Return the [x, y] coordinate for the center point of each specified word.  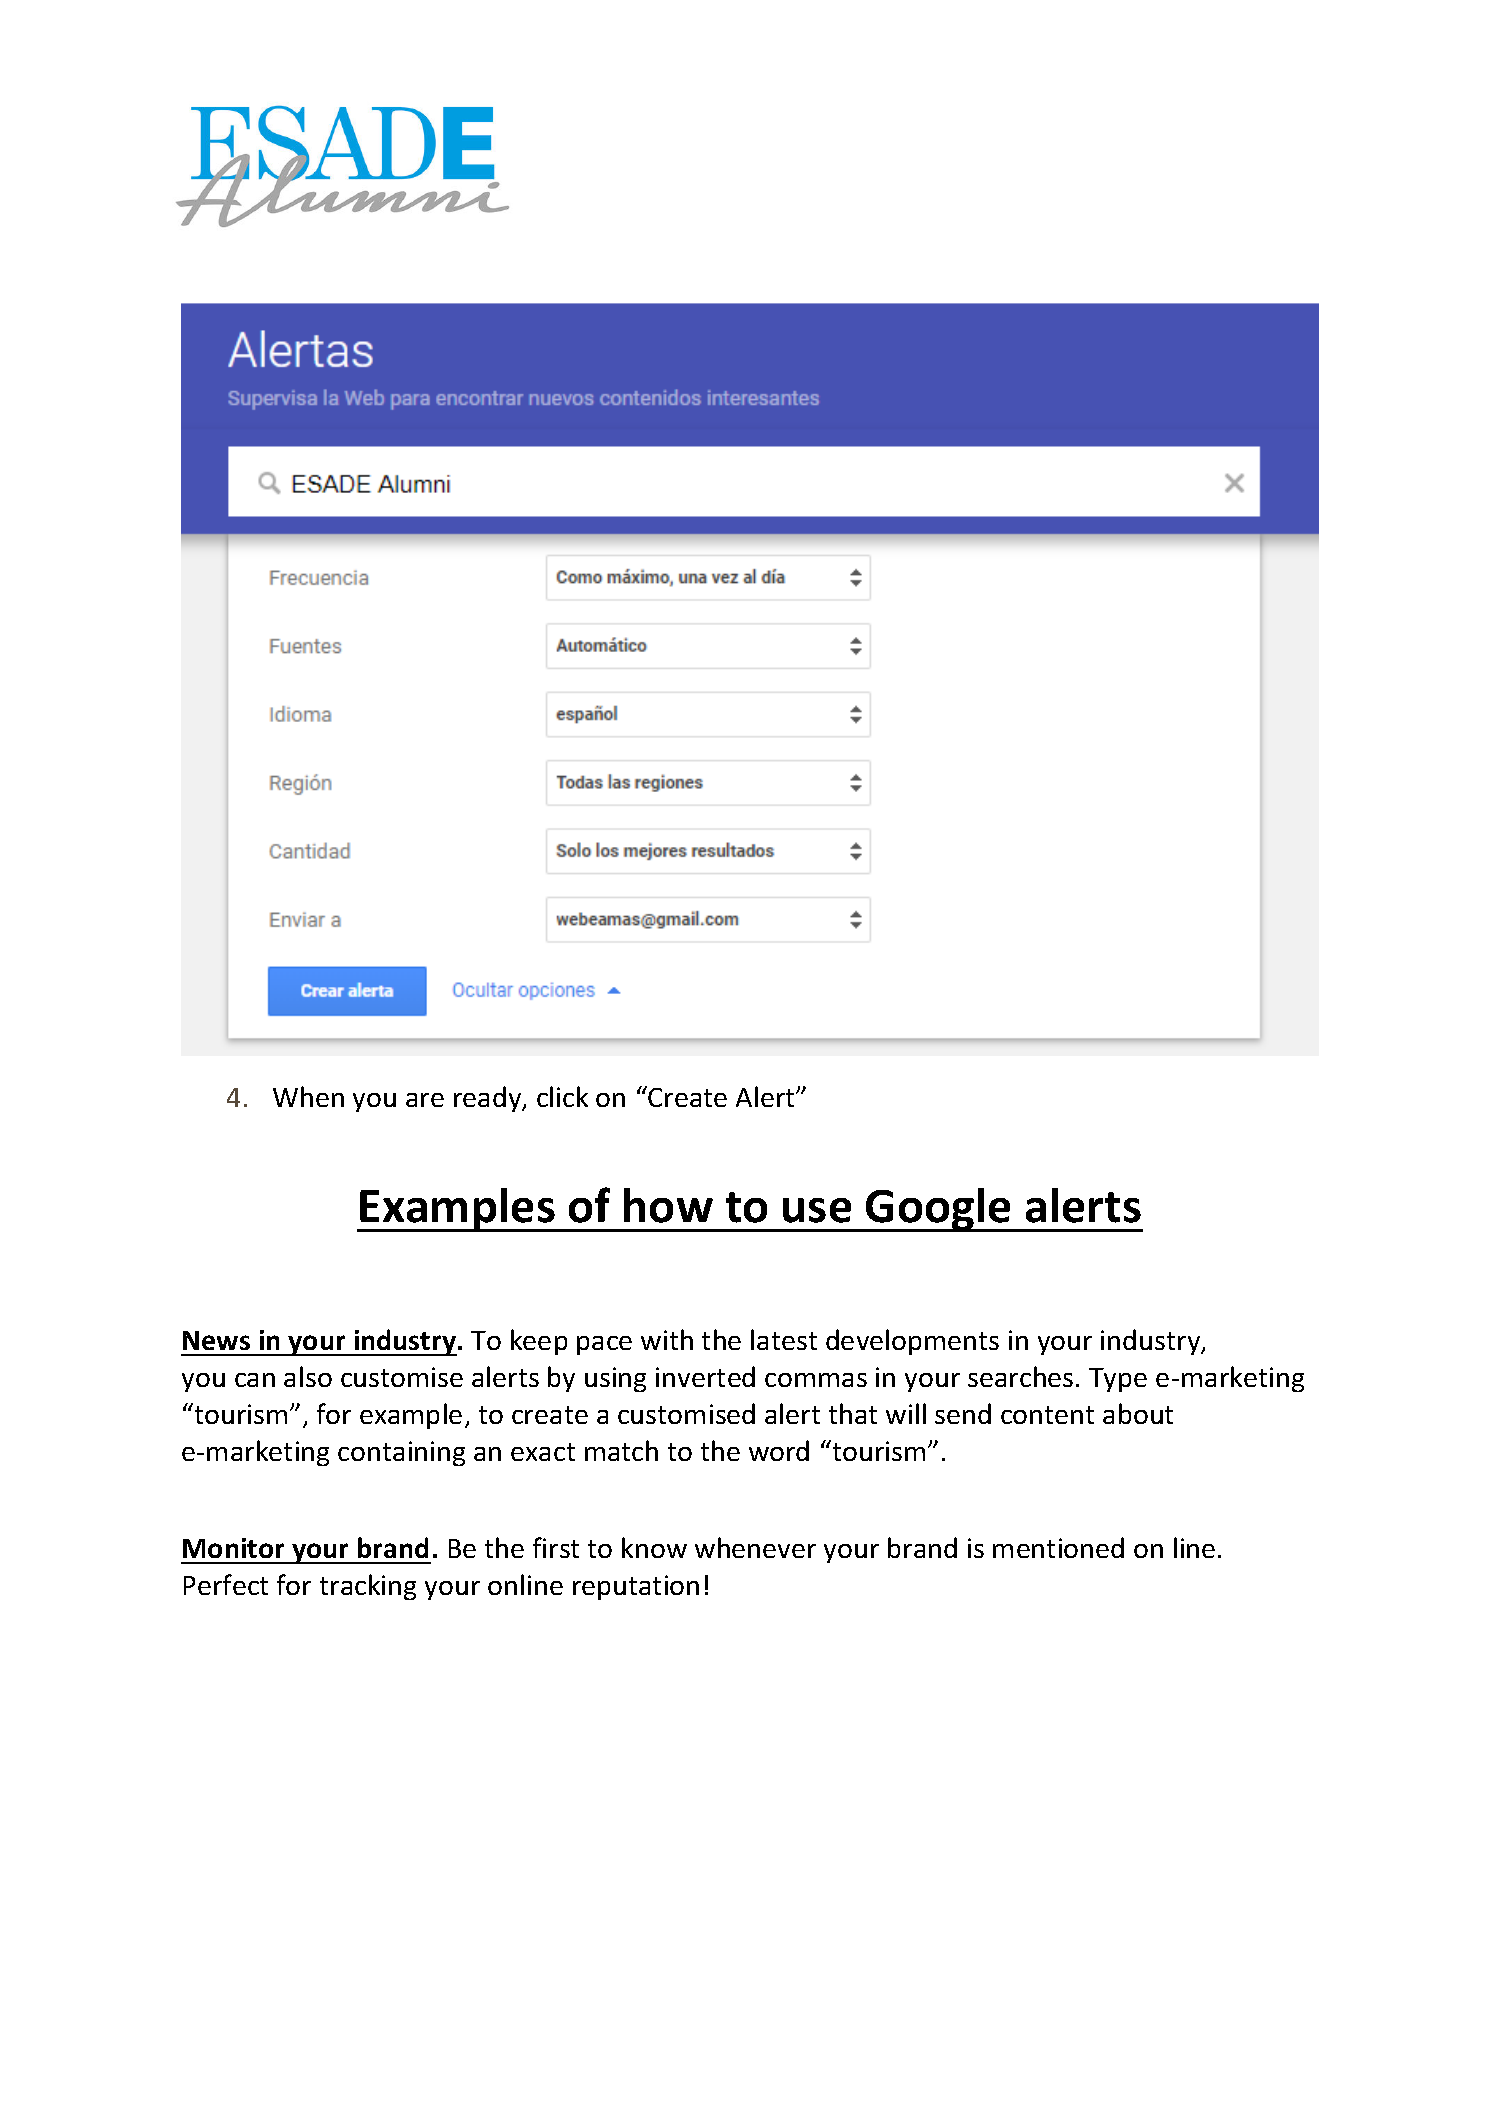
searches [1020, 1376]
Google [938, 1210]
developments [912, 1342]
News [216, 1340]
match [621, 1450]
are [425, 1100]
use [817, 1210]
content [1047, 1415]
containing [401, 1453]
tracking [368, 1587]
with [667, 1339]
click [562, 1096]
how [668, 1205]
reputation [636, 1587]
